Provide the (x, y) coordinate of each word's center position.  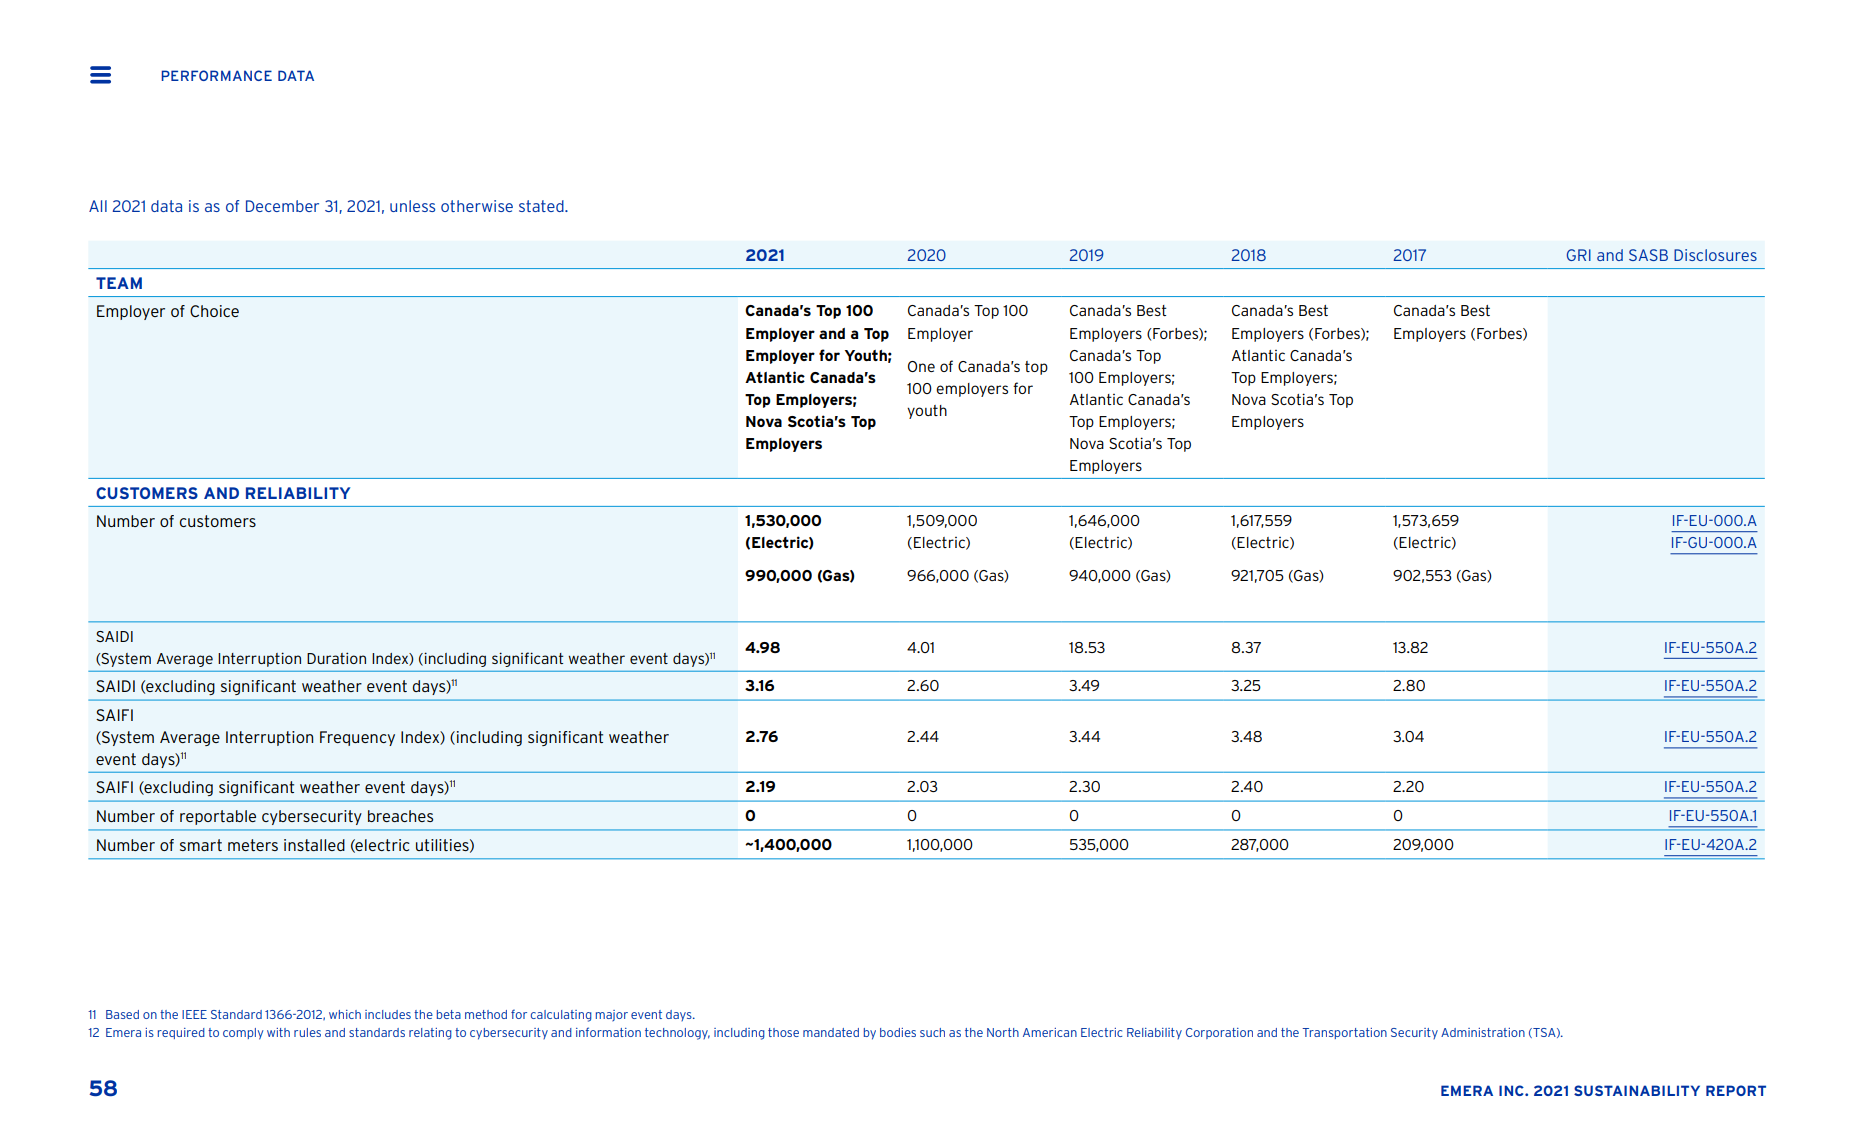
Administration (1483, 1032)
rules (307, 1032)
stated (542, 206)
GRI (1579, 255)
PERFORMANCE (216, 75)
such (932, 1032)
